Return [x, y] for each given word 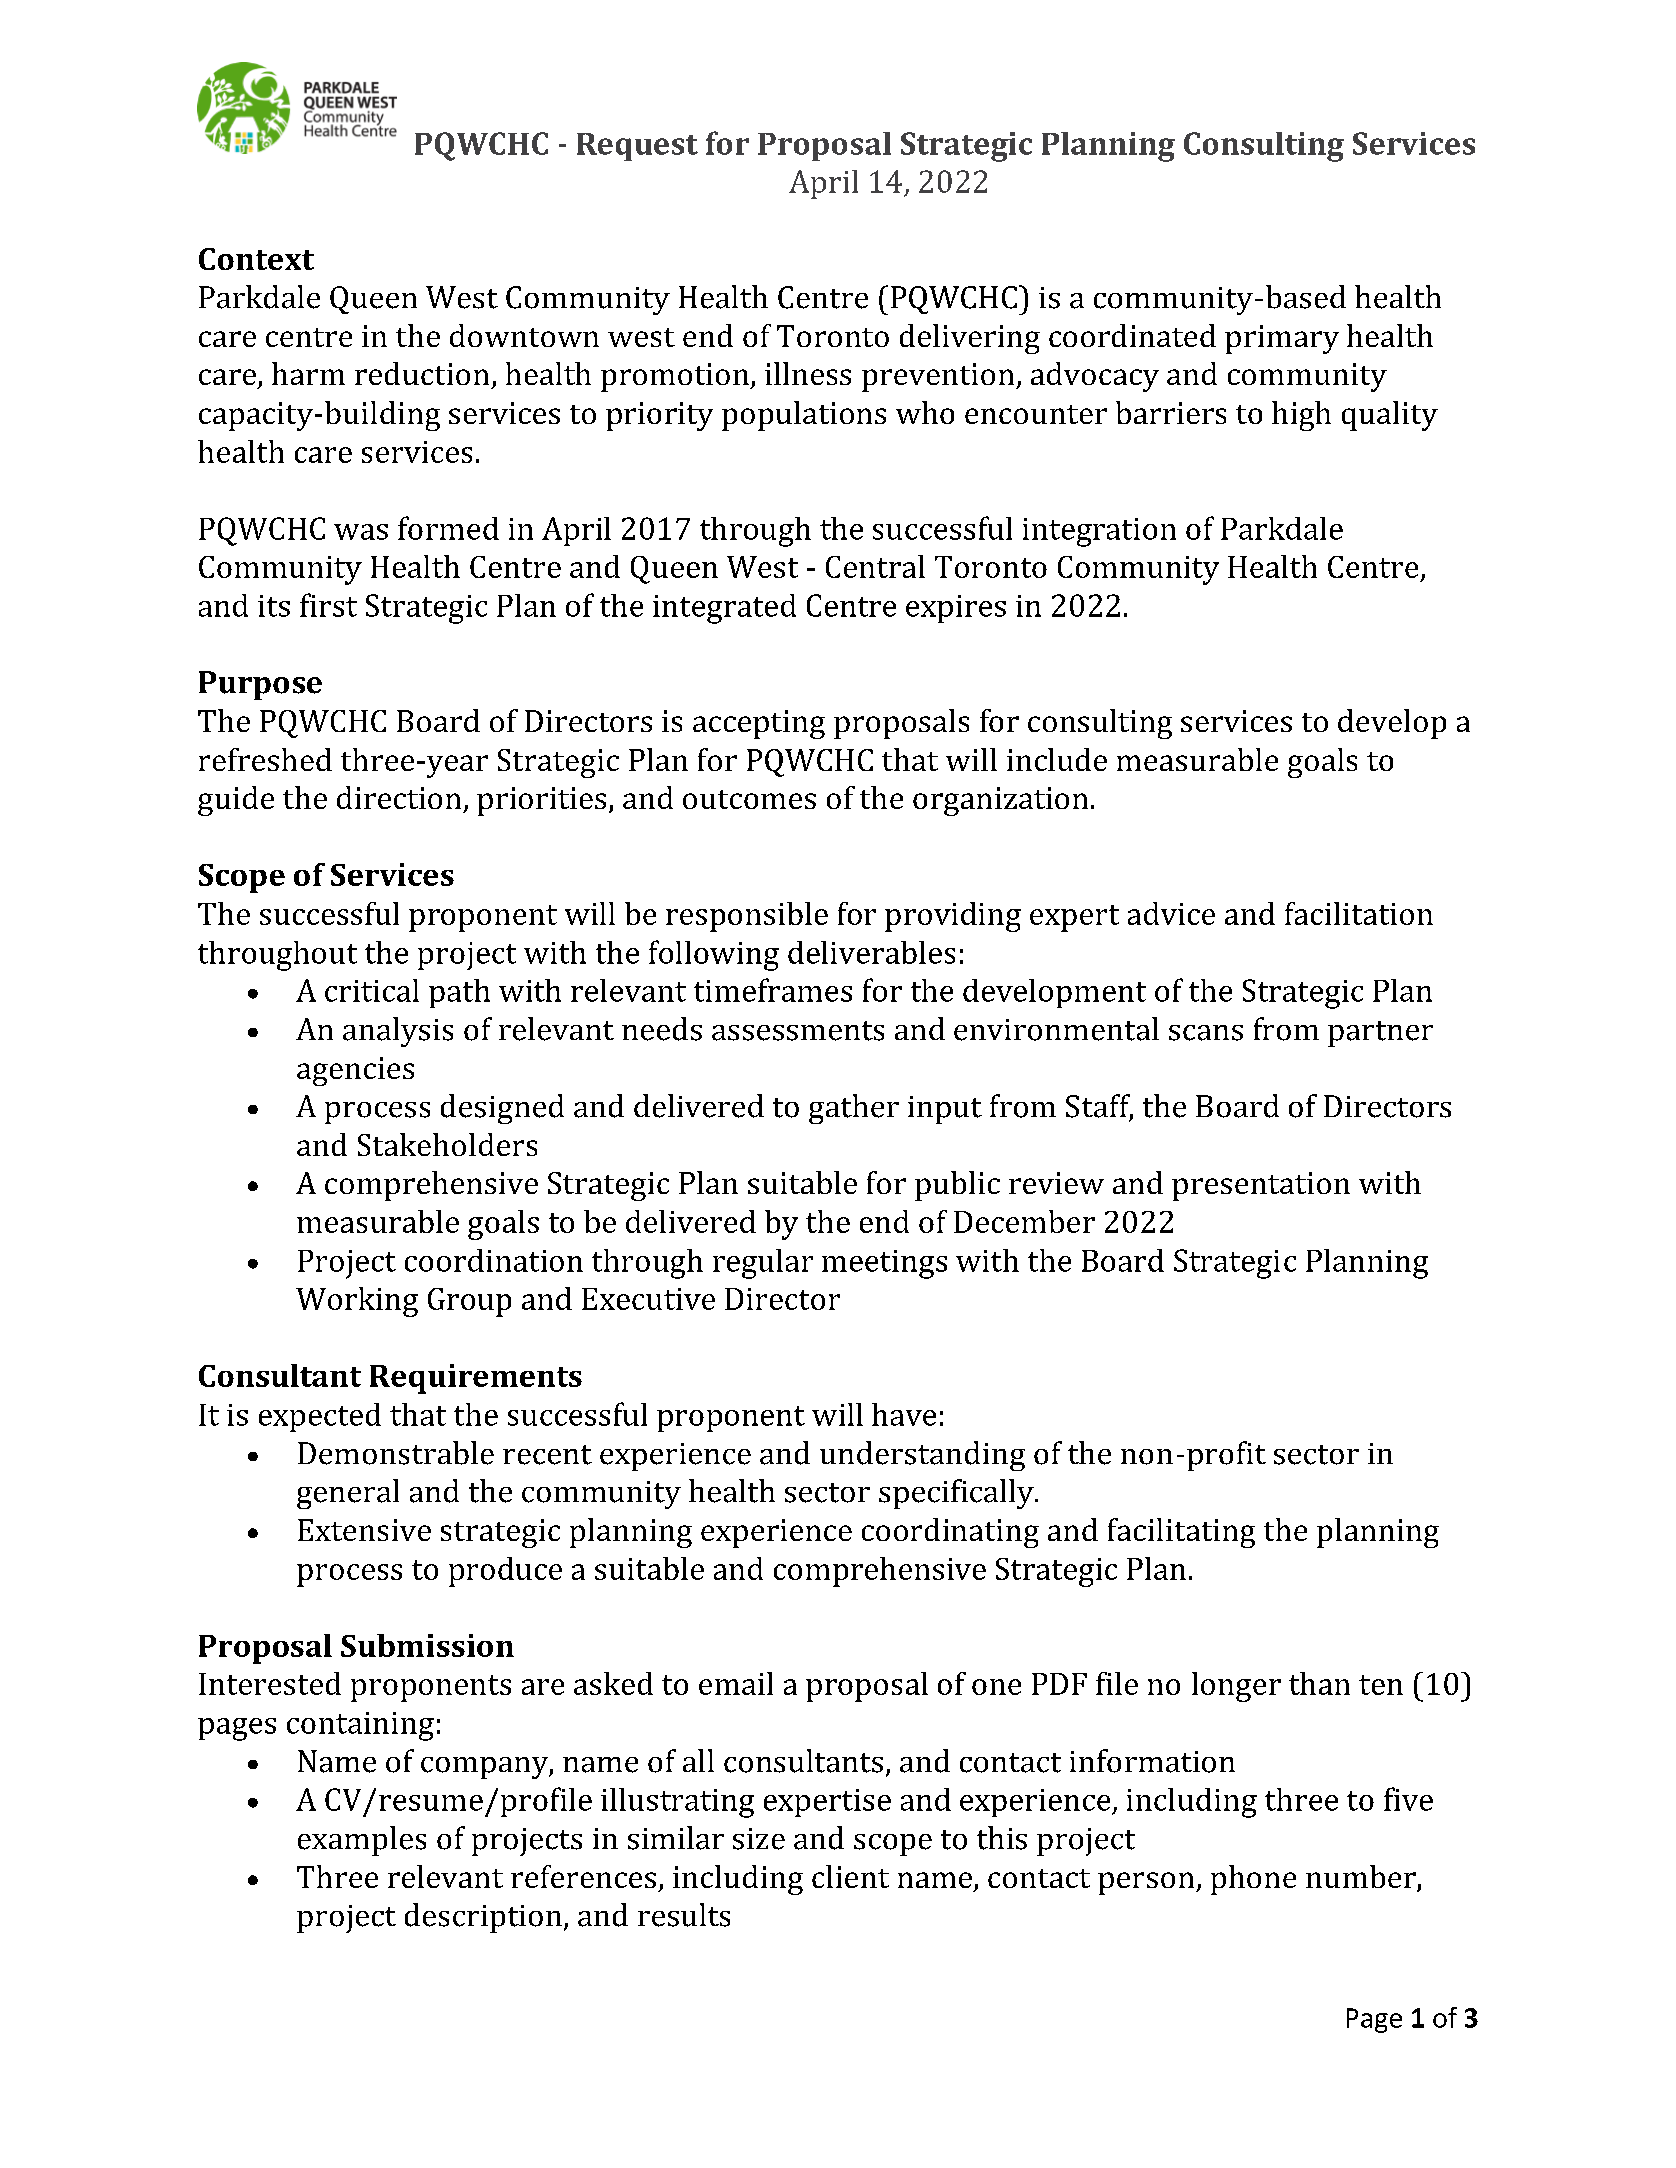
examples [362, 1841]
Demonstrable [396, 1453]
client [850, 1876]
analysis [398, 1032]
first [328, 605]
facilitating [1181, 1533]
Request [637, 147]
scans [1206, 1033]
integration [1099, 532]
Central [875, 566]
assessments [798, 1031]
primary [1282, 339]
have [904, 1414]
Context [256, 259]
